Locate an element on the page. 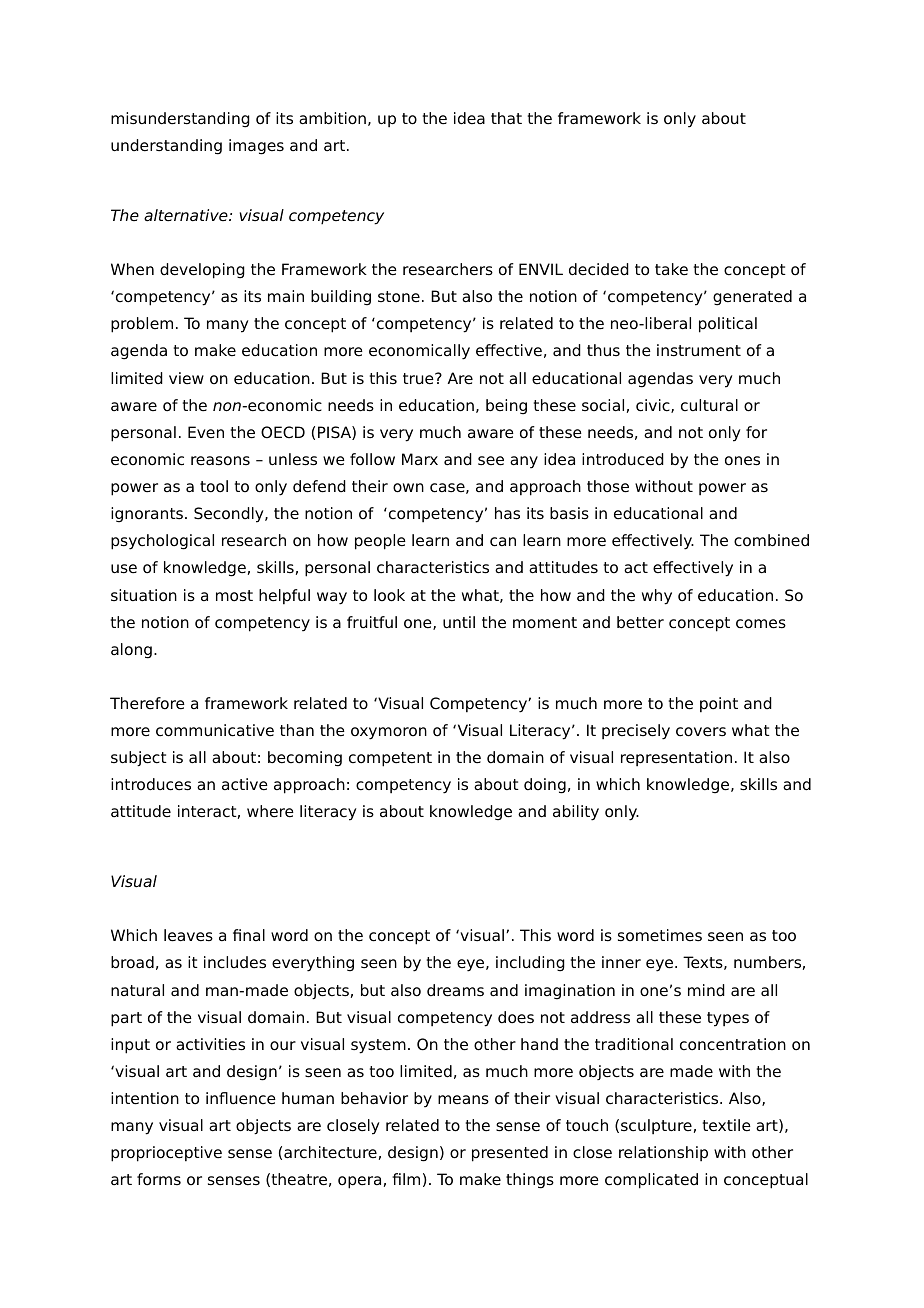  that is located at coordinates (506, 118).
